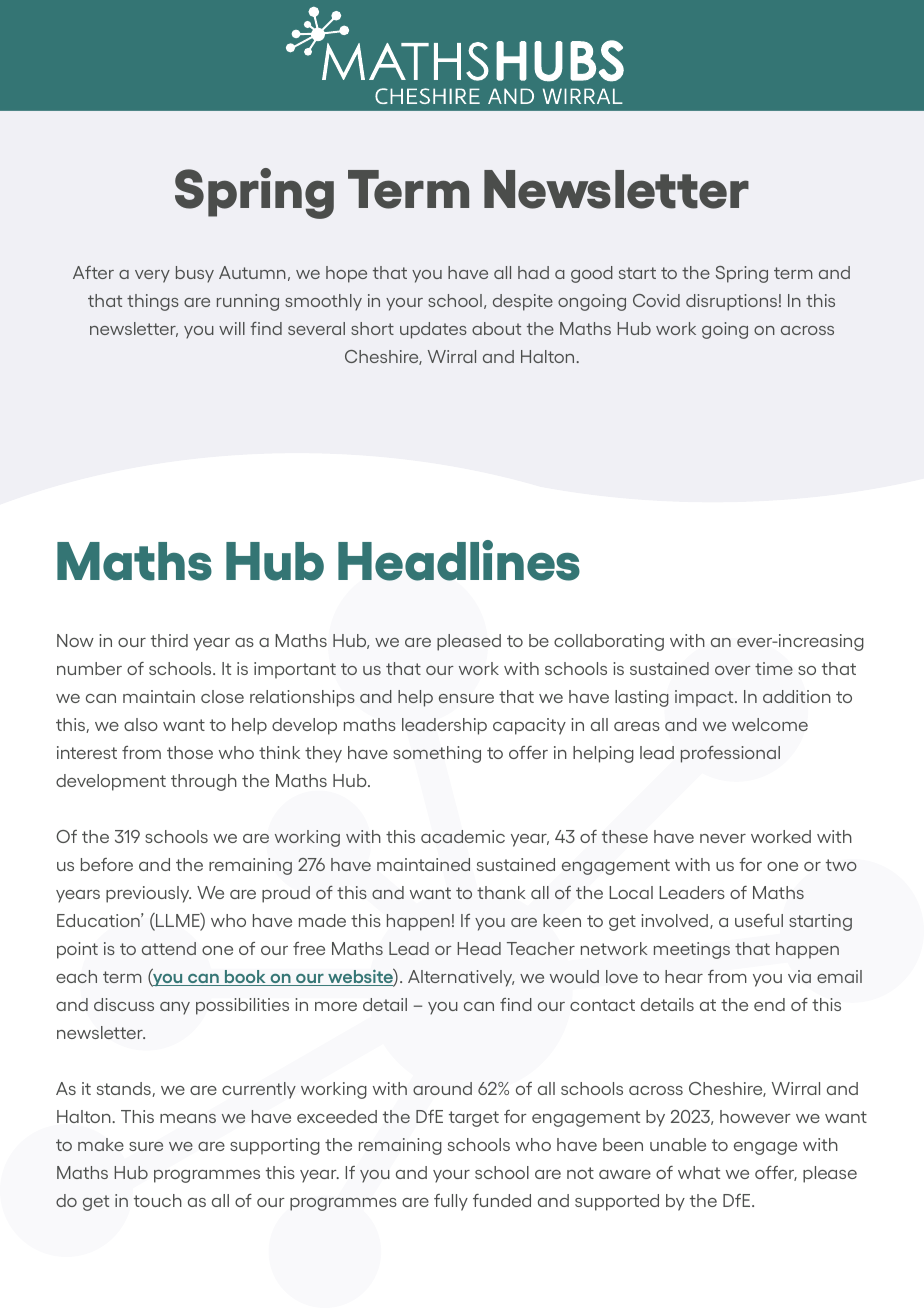 The image size is (924, 1308). Describe the element at coordinates (232, 328) in the page. I see `will` at that location.
